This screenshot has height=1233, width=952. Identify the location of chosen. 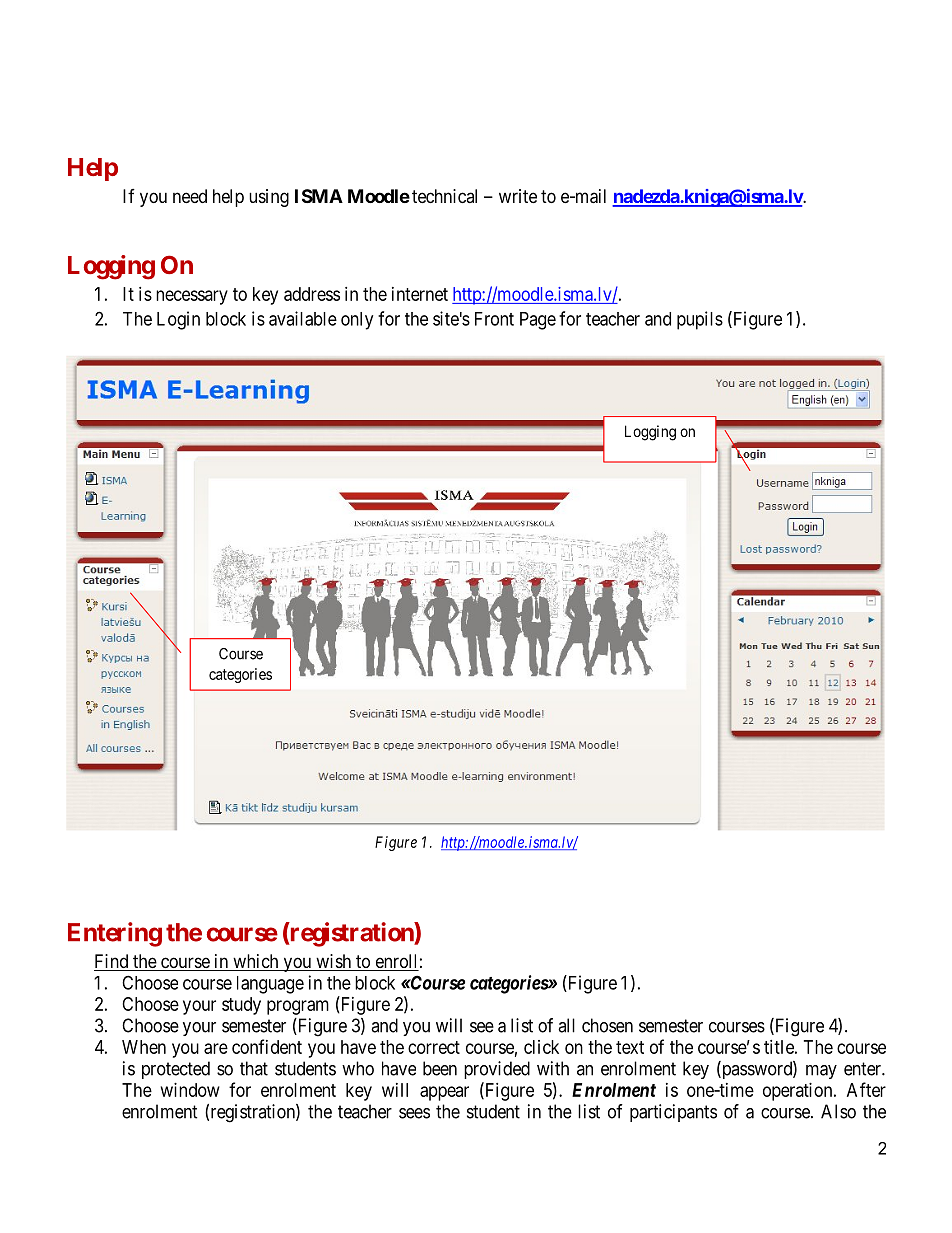
(607, 1025).
